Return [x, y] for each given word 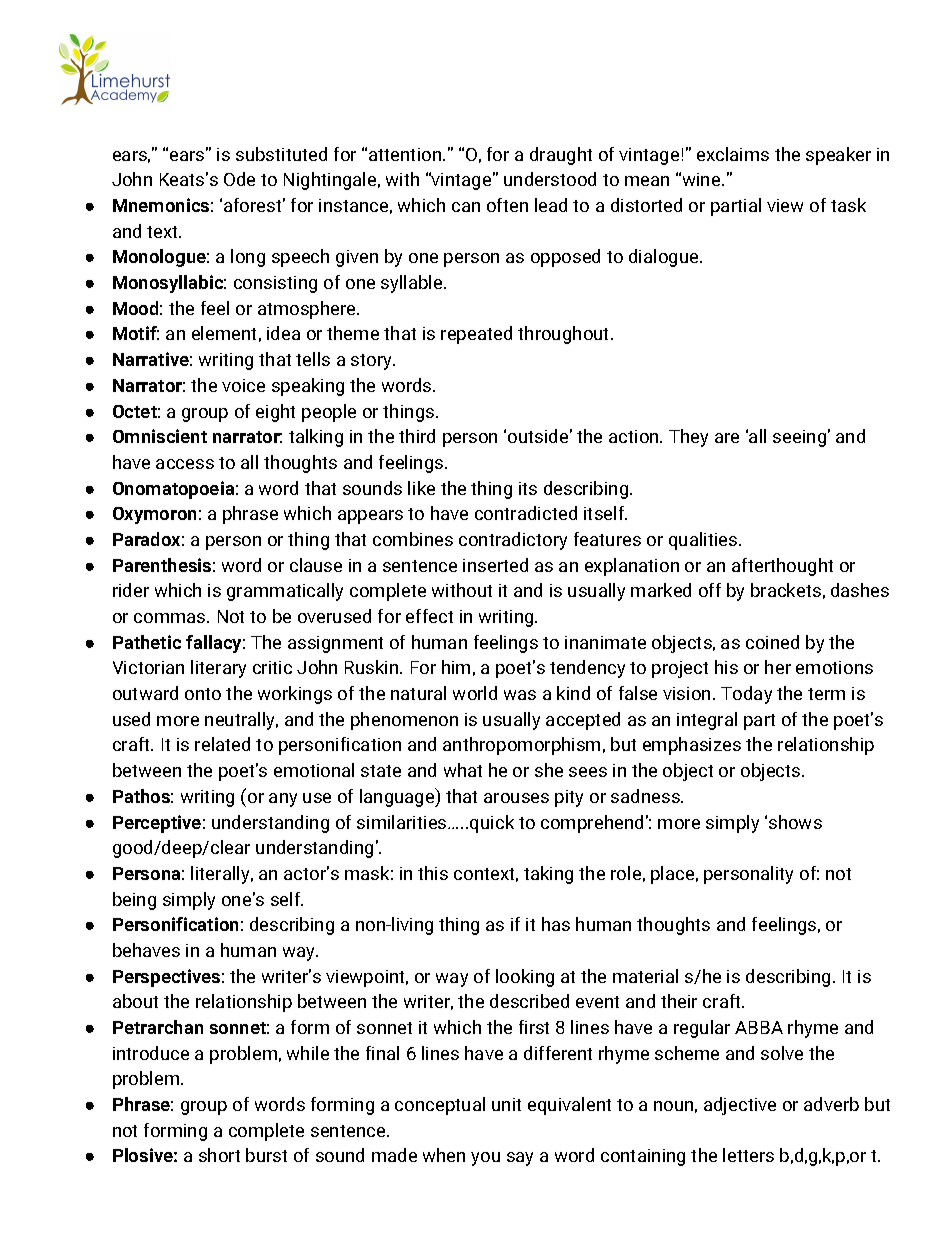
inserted [495, 565]
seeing [799, 438]
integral [707, 721]
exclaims [733, 154]
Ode [239, 179]
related [222, 744]
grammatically [285, 592]
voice [243, 385]
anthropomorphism [521, 746]
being [134, 901]
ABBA [759, 1027]
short [219, 1155]
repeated [476, 335]
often [507, 205]
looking [525, 978]
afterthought [782, 567]
